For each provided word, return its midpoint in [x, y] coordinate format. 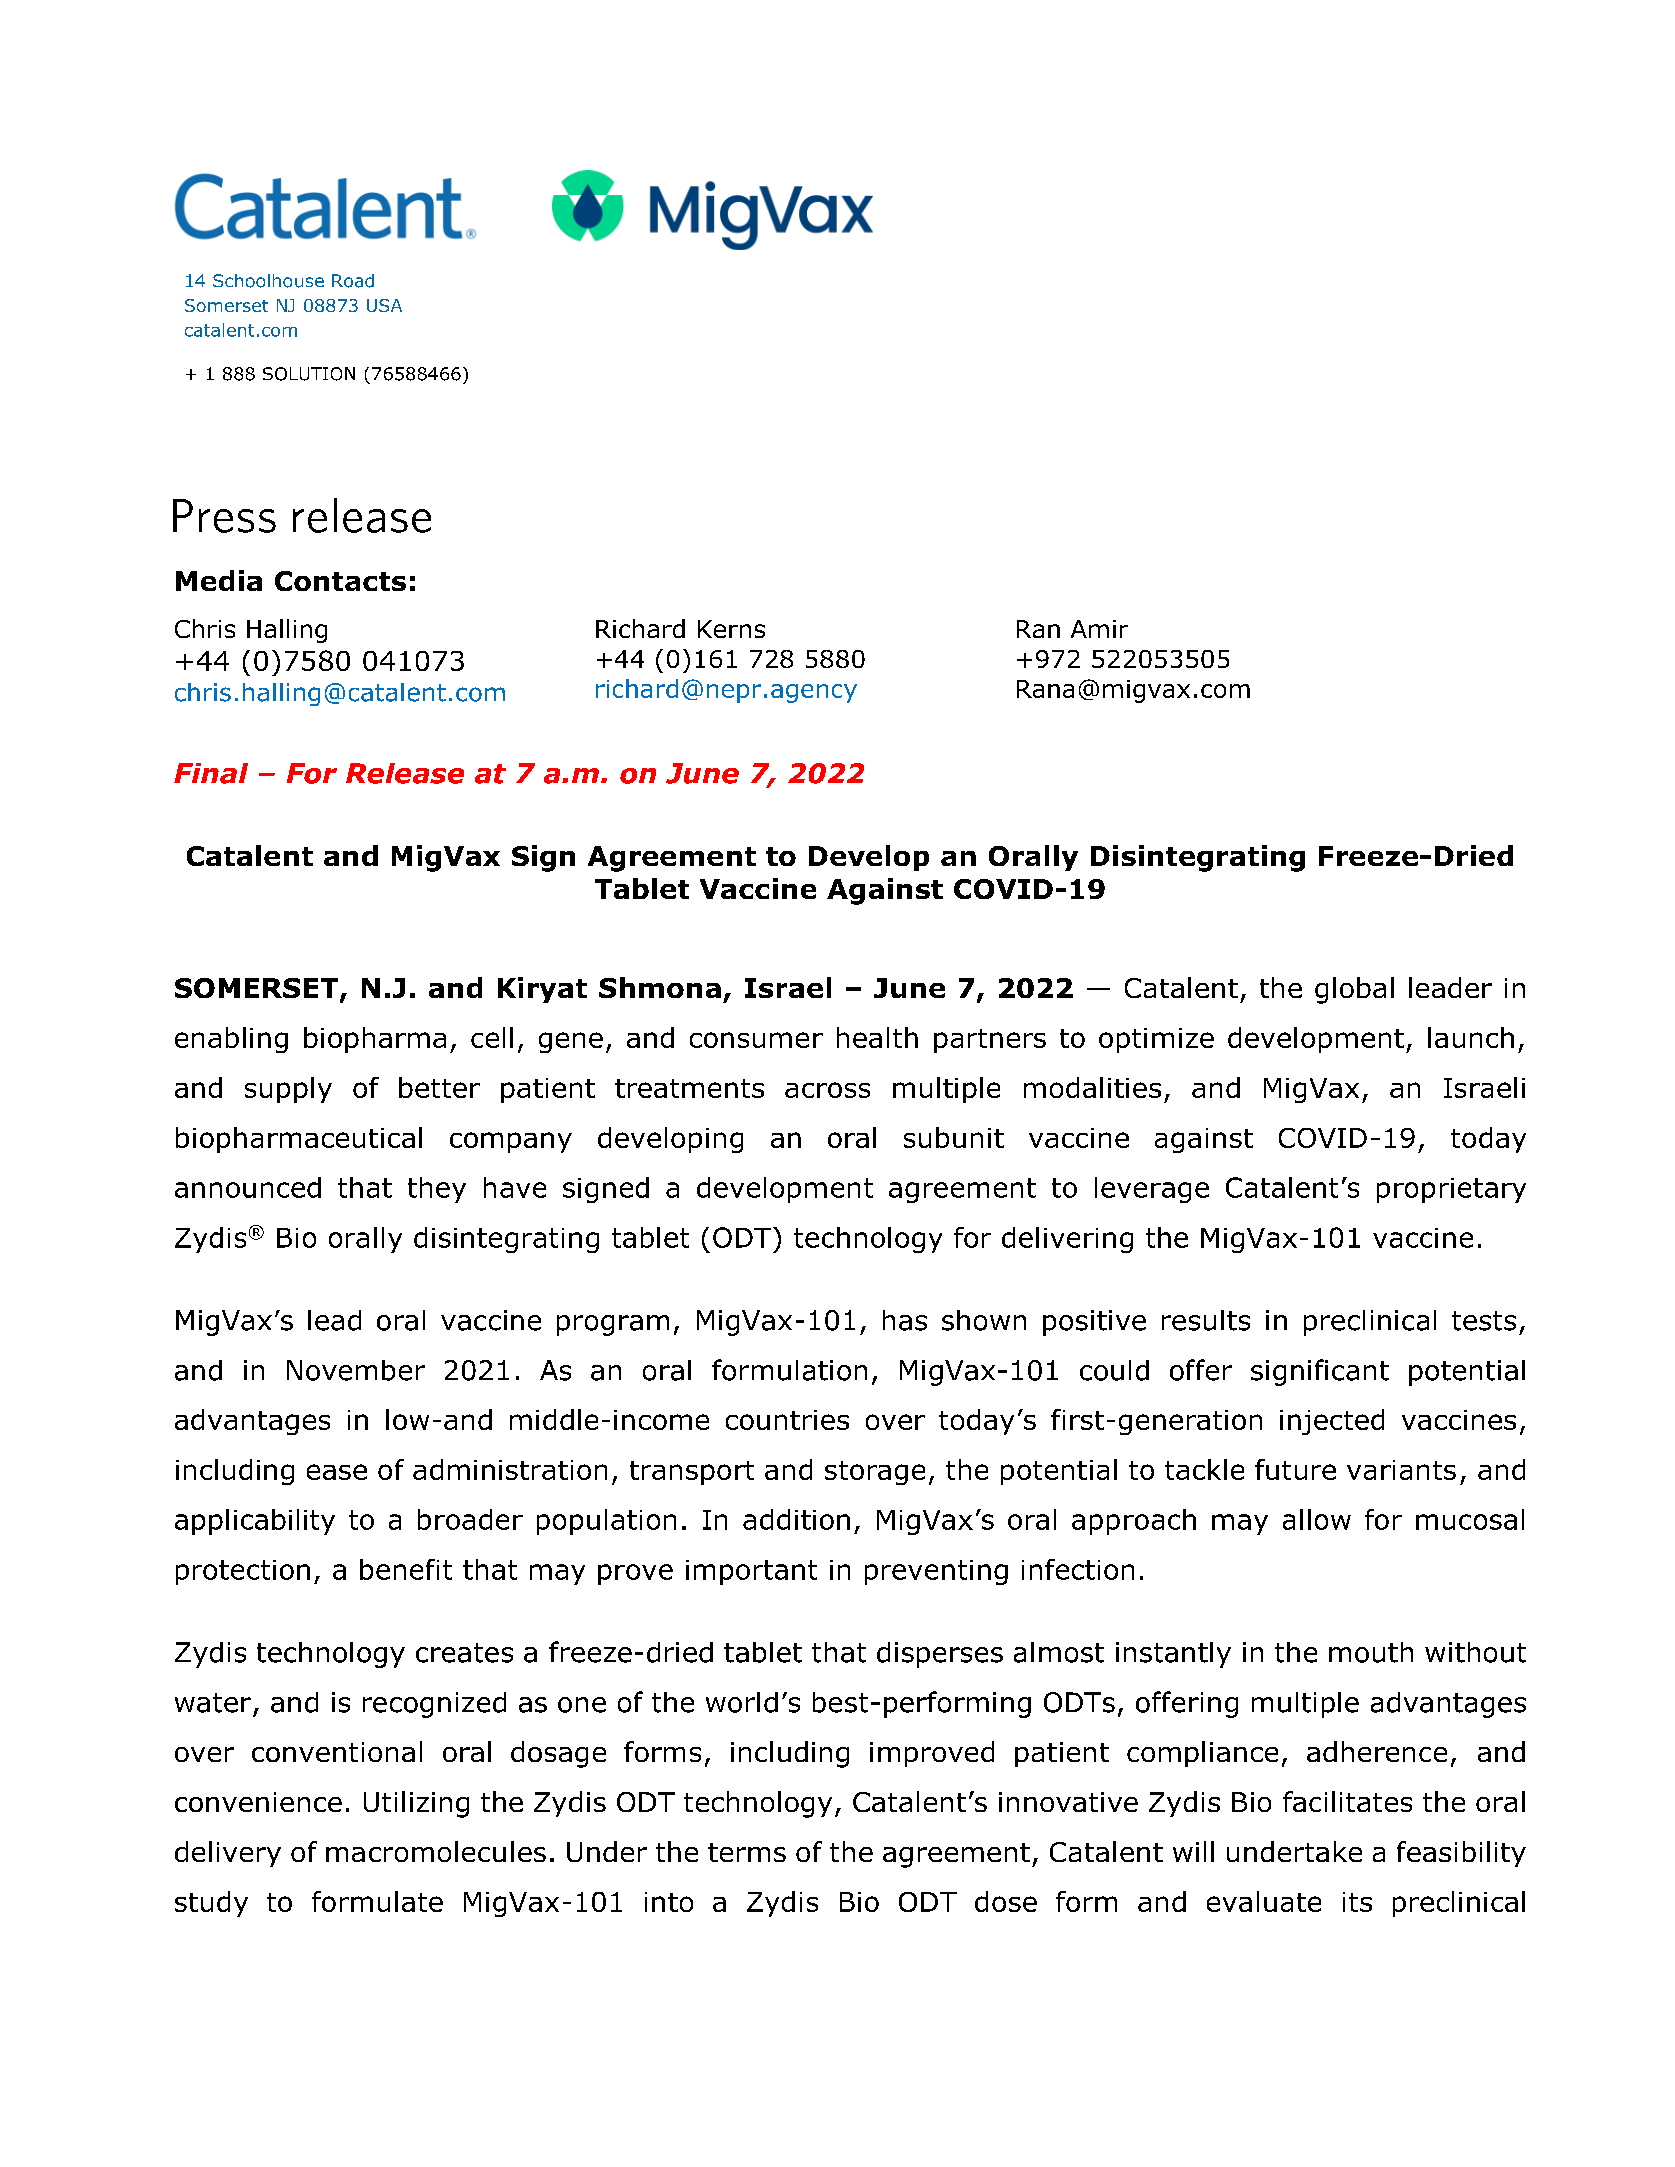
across [827, 1090]
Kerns [731, 629]
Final [211, 773]
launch [1471, 1037]
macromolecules [436, 1851]
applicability [255, 1522]
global [1354, 990]
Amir [1099, 629]
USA [384, 305]
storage [875, 1473]
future [1295, 1469]
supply [288, 1090]
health [877, 1037]
